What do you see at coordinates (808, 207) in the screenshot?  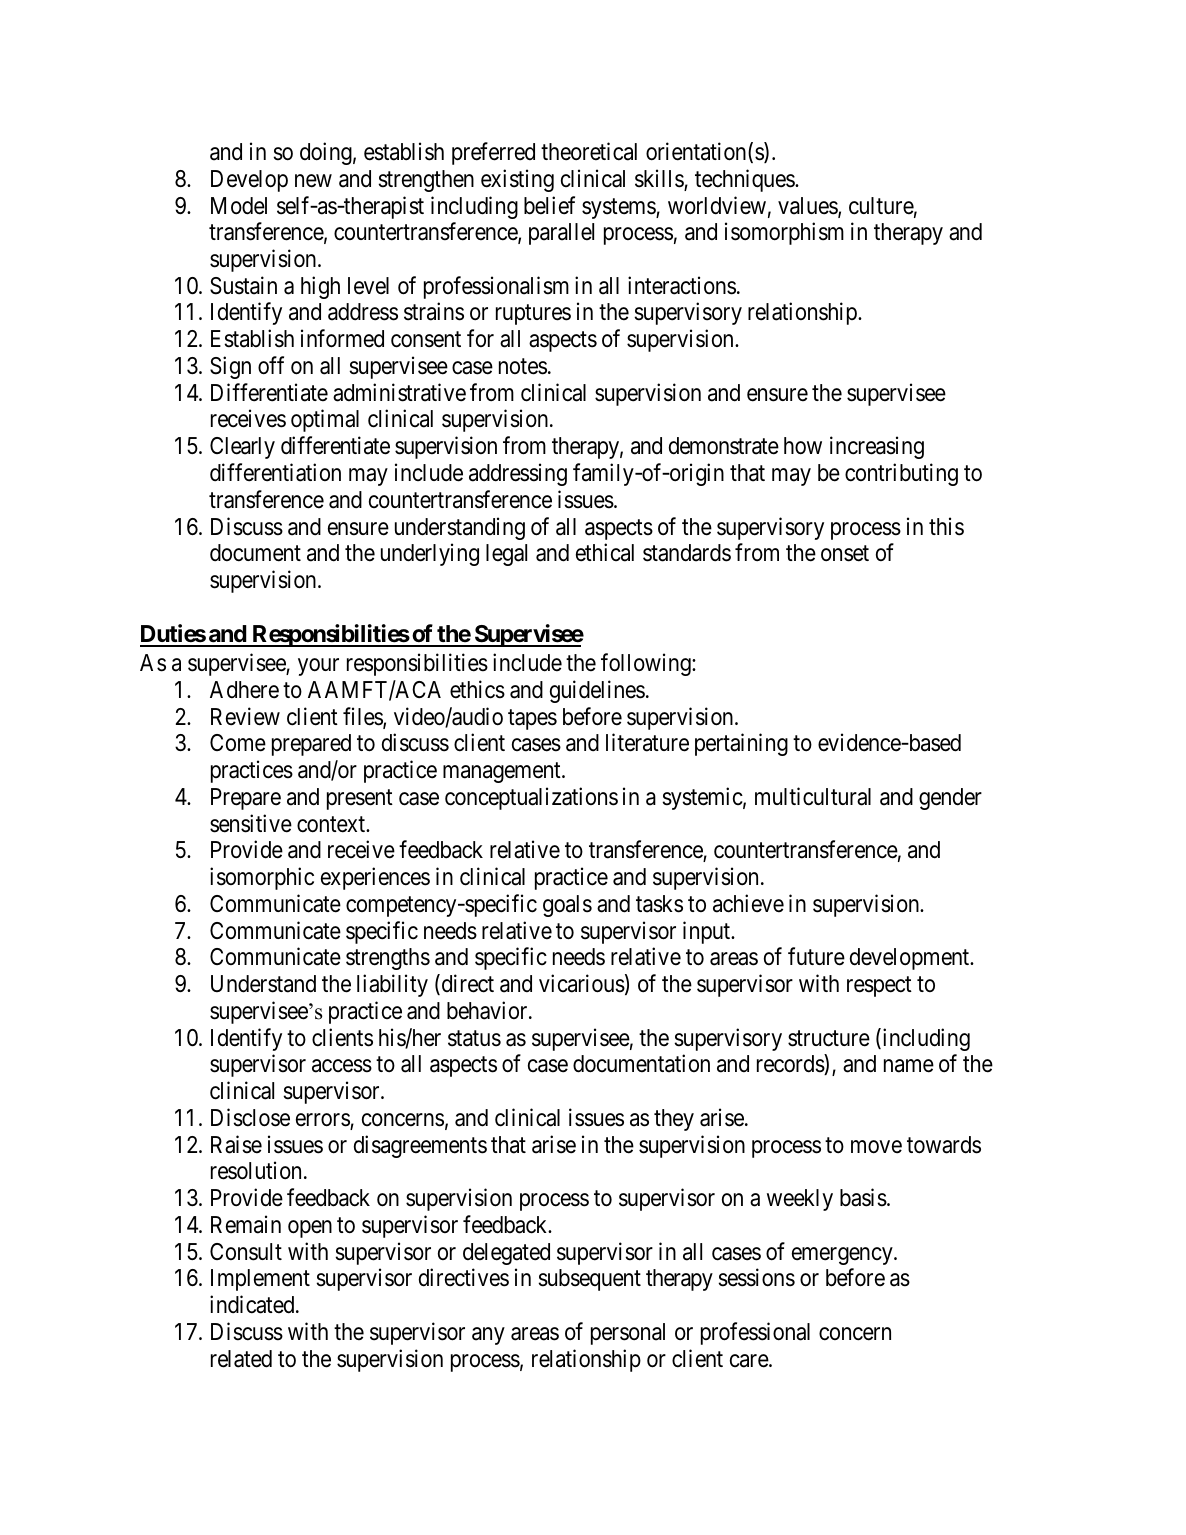 I see `values` at bounding box center [808, 207].
